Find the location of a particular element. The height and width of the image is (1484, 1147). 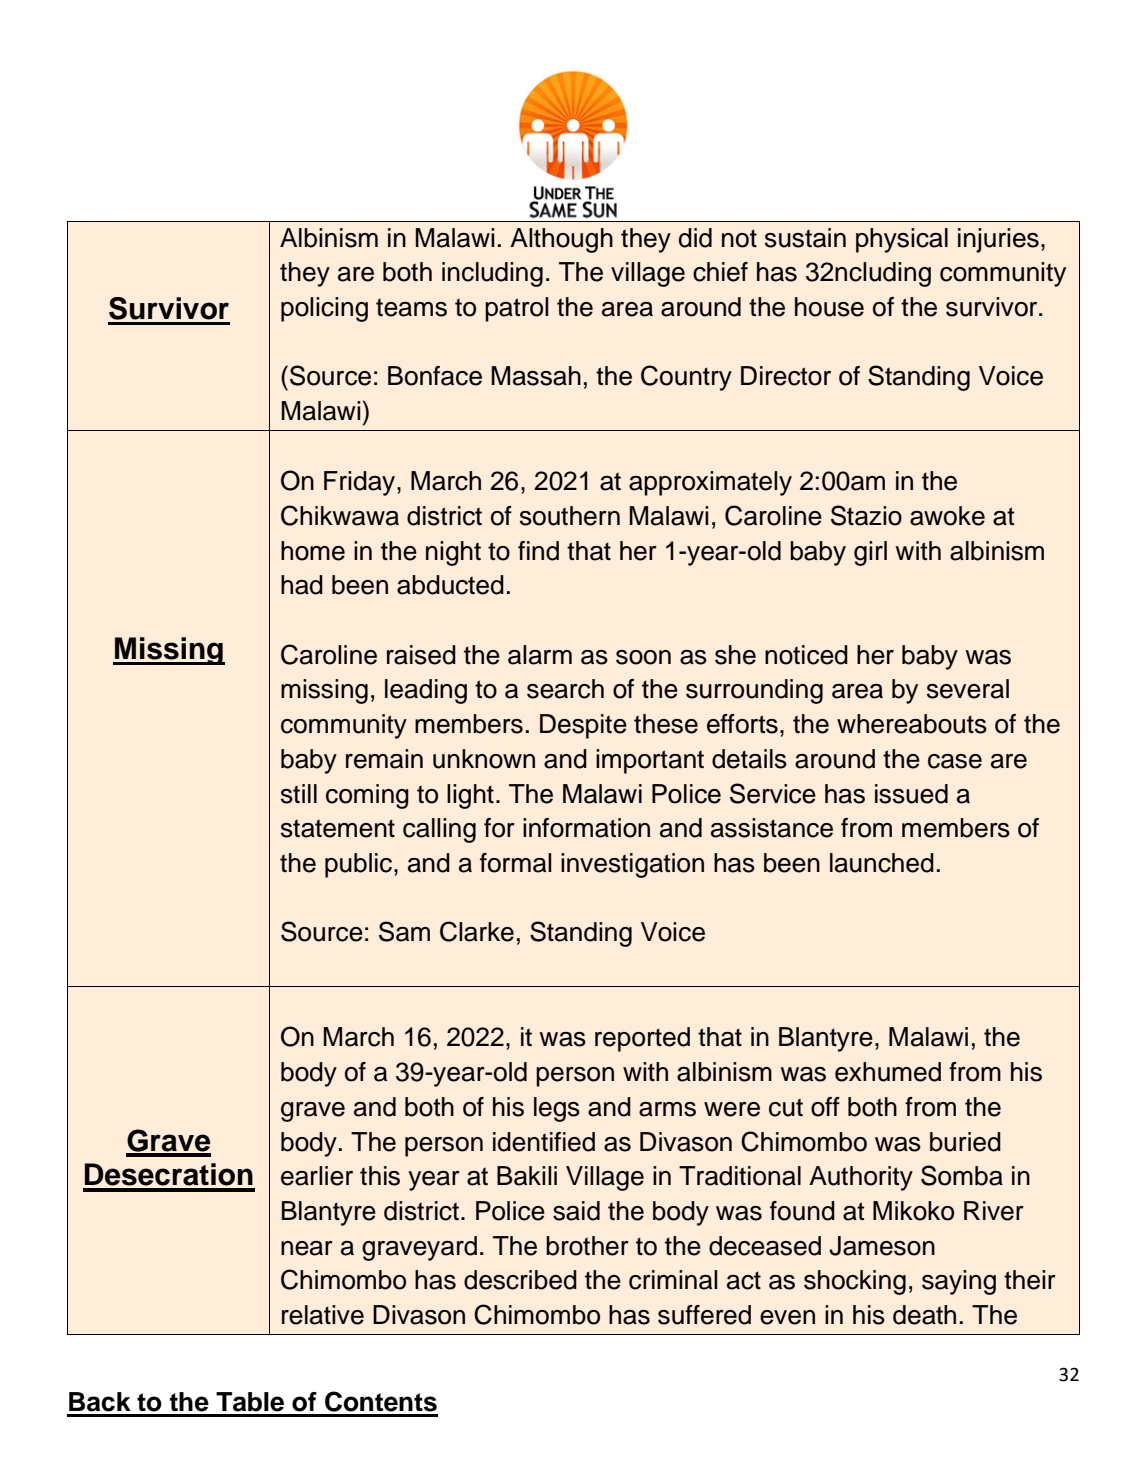

relative is located at coordinates (323, 1315).
